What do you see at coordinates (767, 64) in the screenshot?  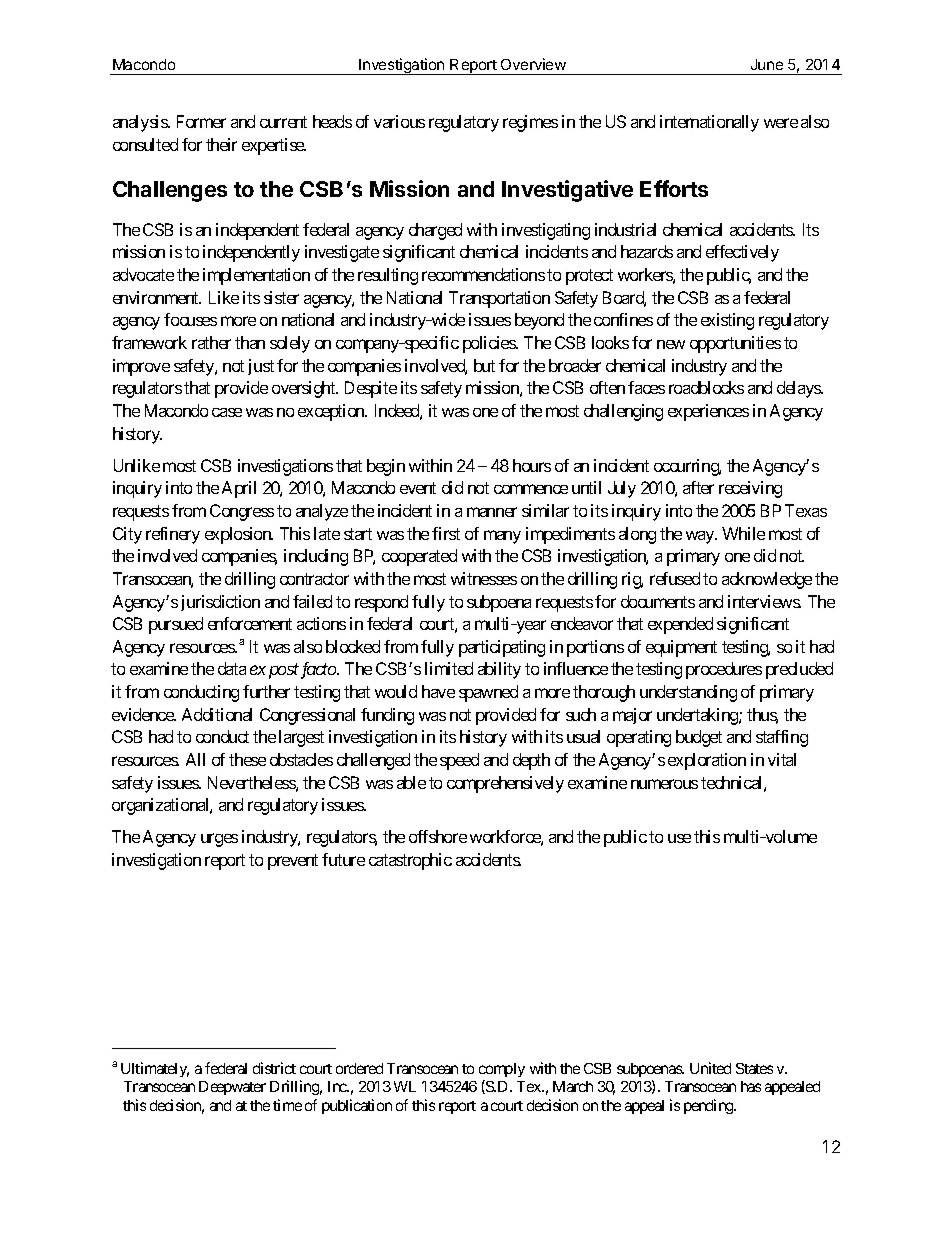 I see `June` at bounding box center [767, 64].
